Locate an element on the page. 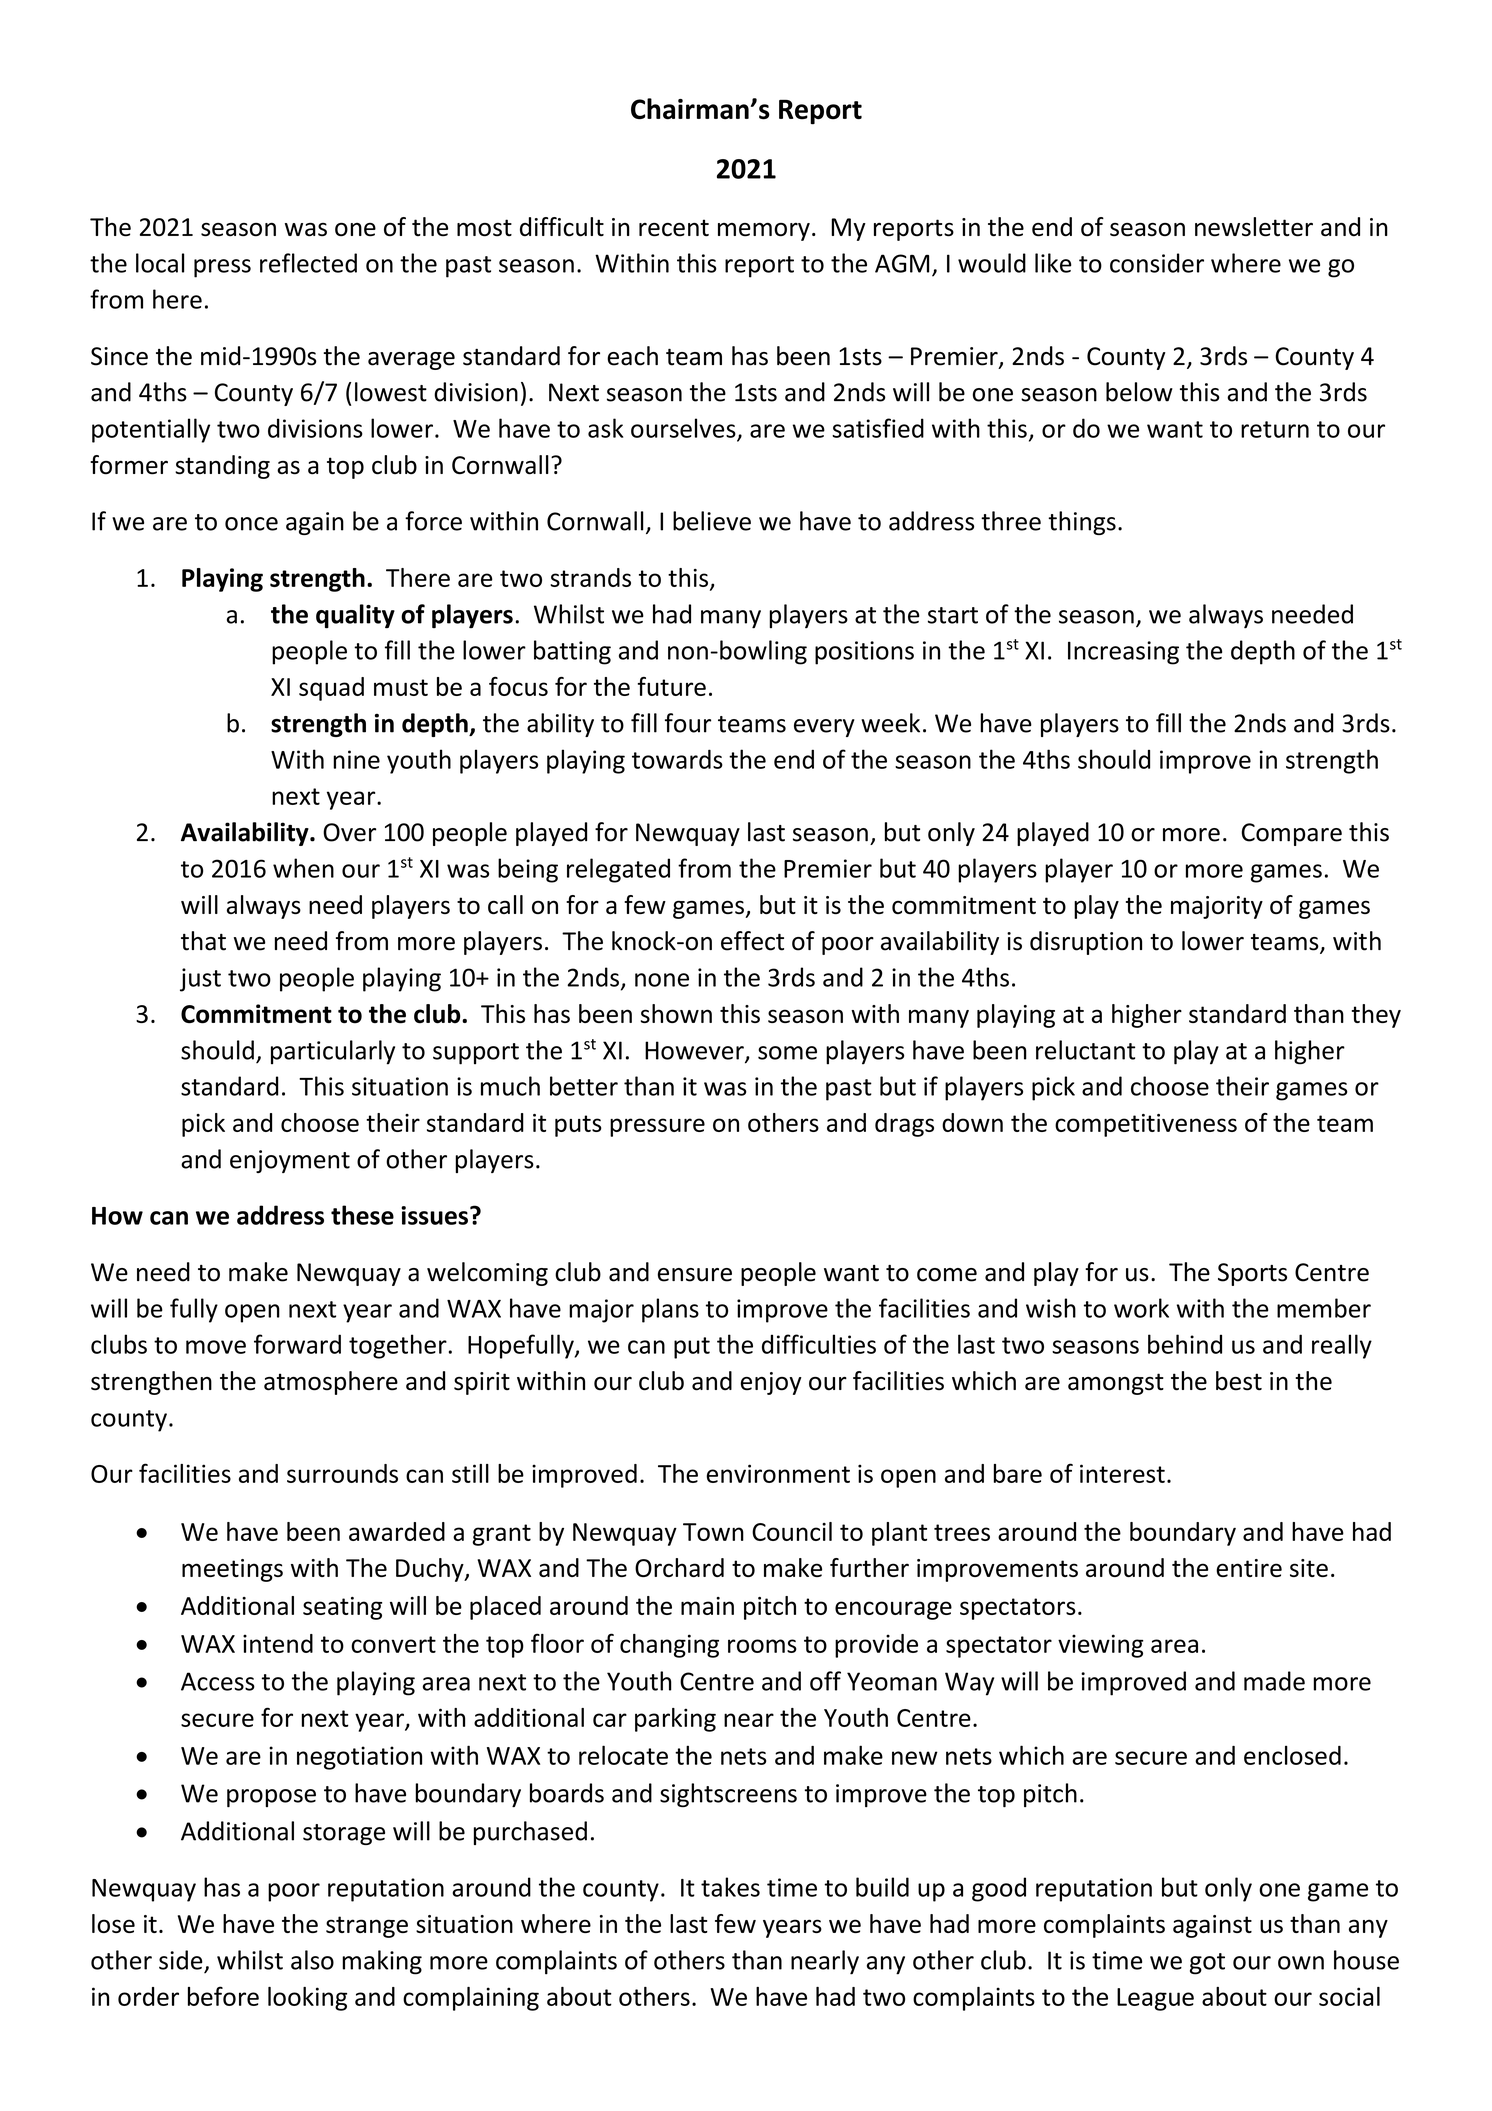 This page has height=2111, width=1492. particularly is located at coordinates (333, 1052).
